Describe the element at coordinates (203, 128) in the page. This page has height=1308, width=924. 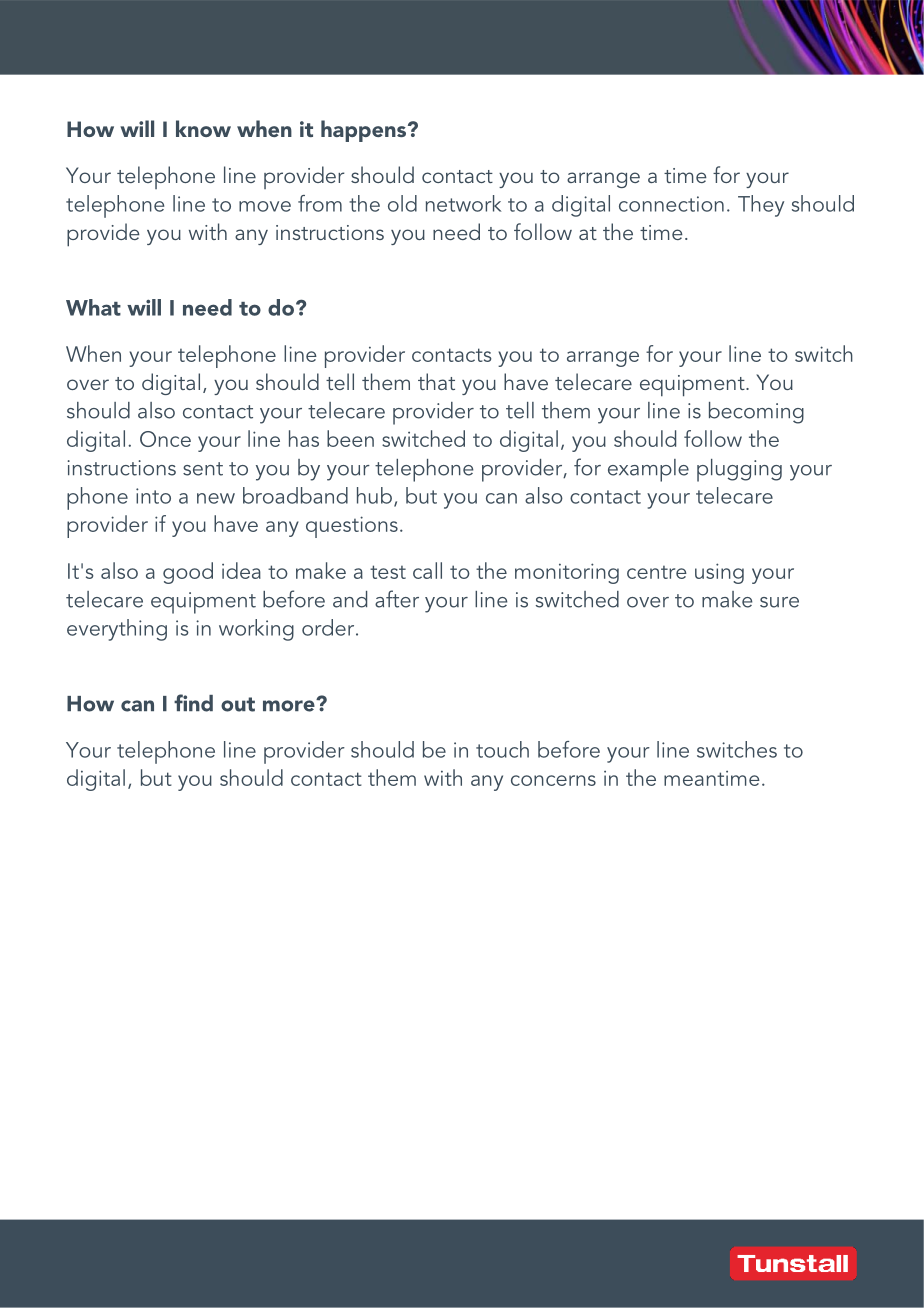
I see `know` at that location.
